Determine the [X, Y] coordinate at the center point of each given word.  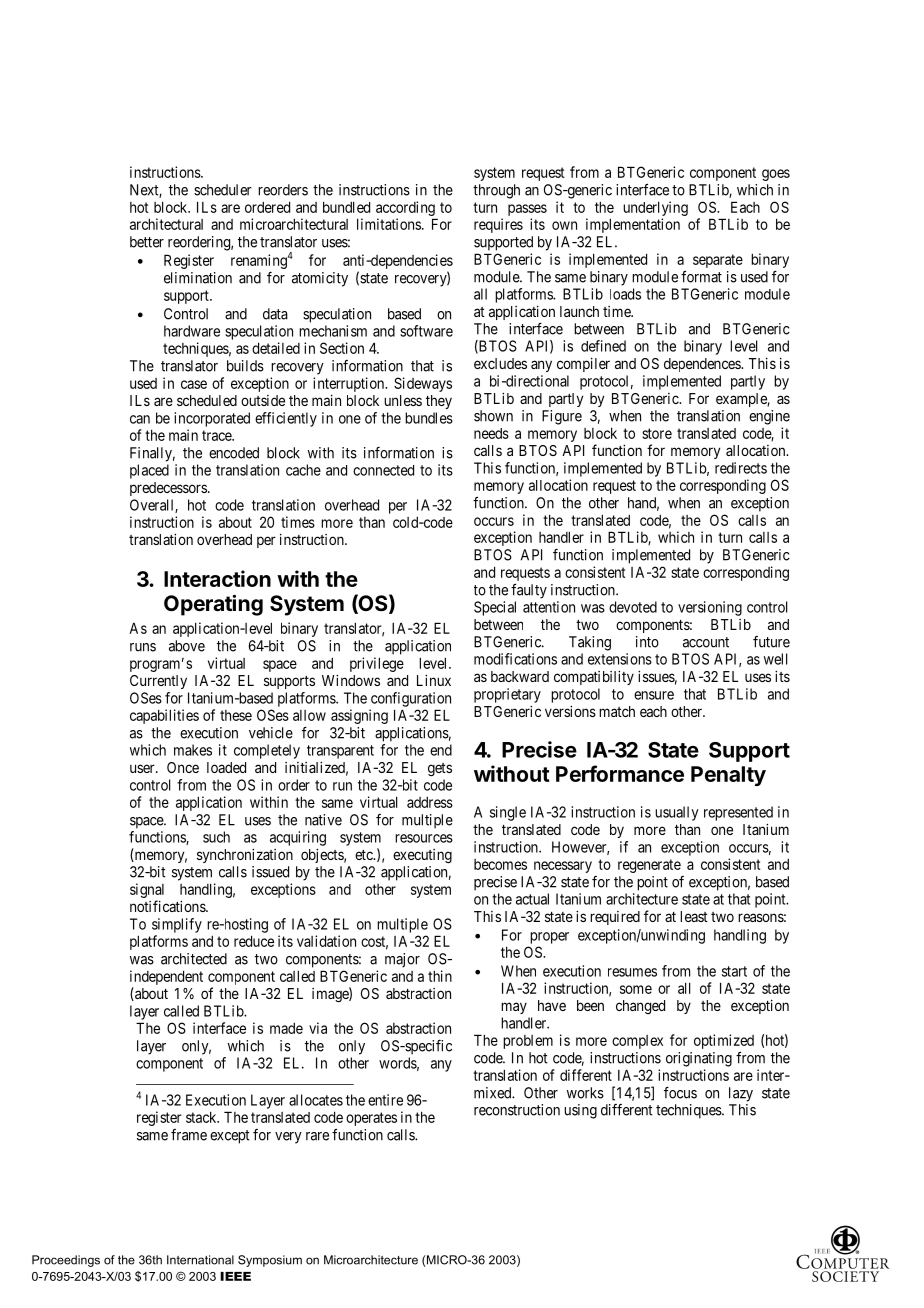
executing [422, 856]
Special [495, 608]
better [147, 242]
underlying [655, 208]
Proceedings [66, 1261]
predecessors [168, 489]
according [405, 208]
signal [147, 892]
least [694, 916]
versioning [710, 608]
